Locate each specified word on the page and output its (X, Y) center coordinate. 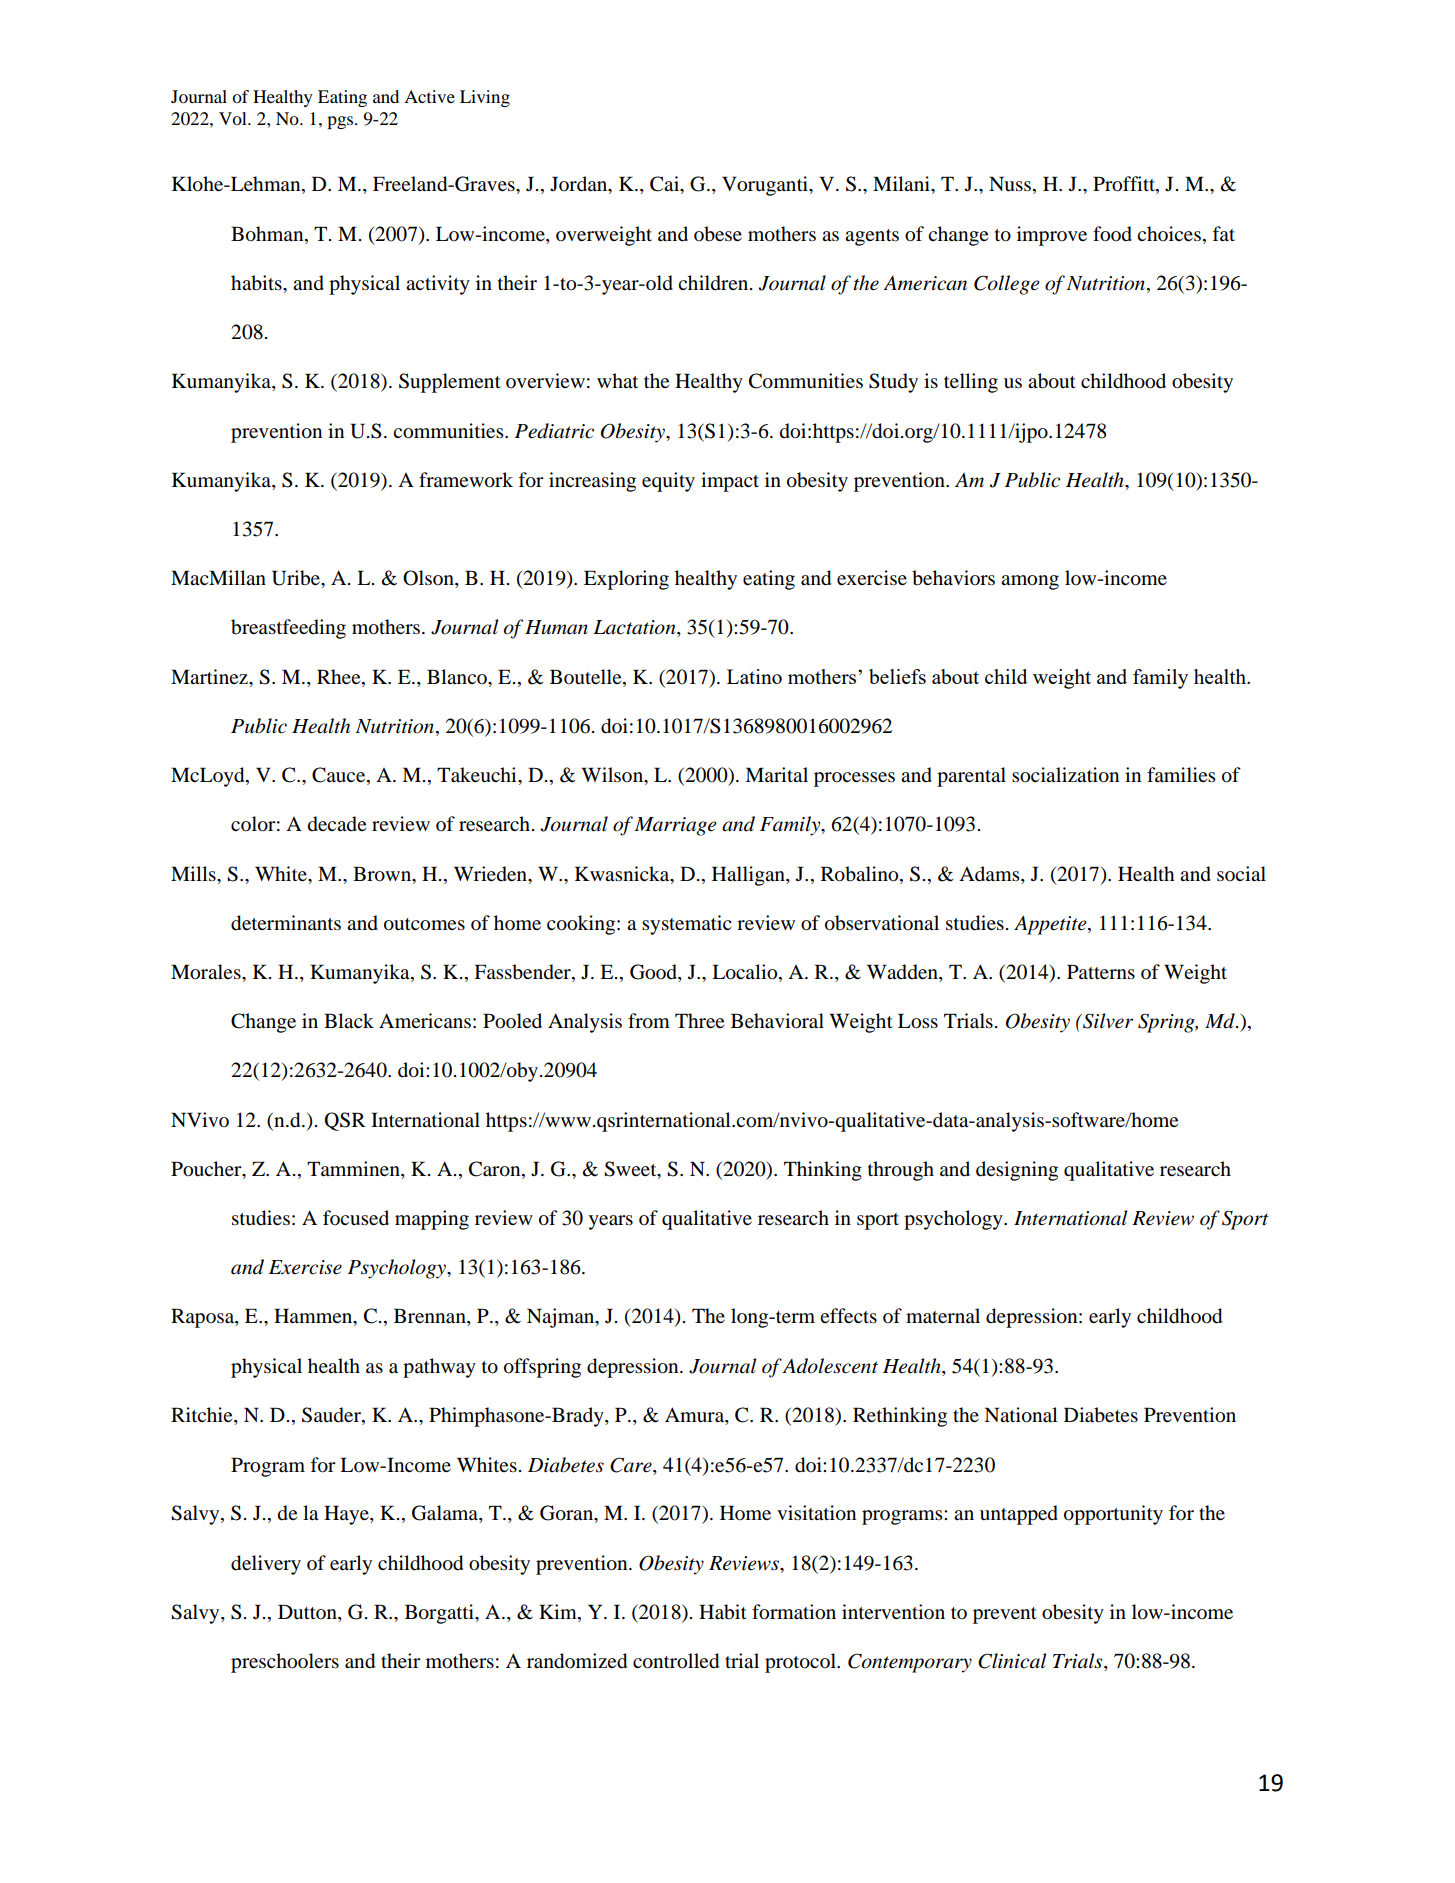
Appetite (1051, 925)
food (1112, 234)
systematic (687, 925)
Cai (666, 185)
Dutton (308, 1613)
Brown (383, 874)
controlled (676, 1661)
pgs (341, 122)
